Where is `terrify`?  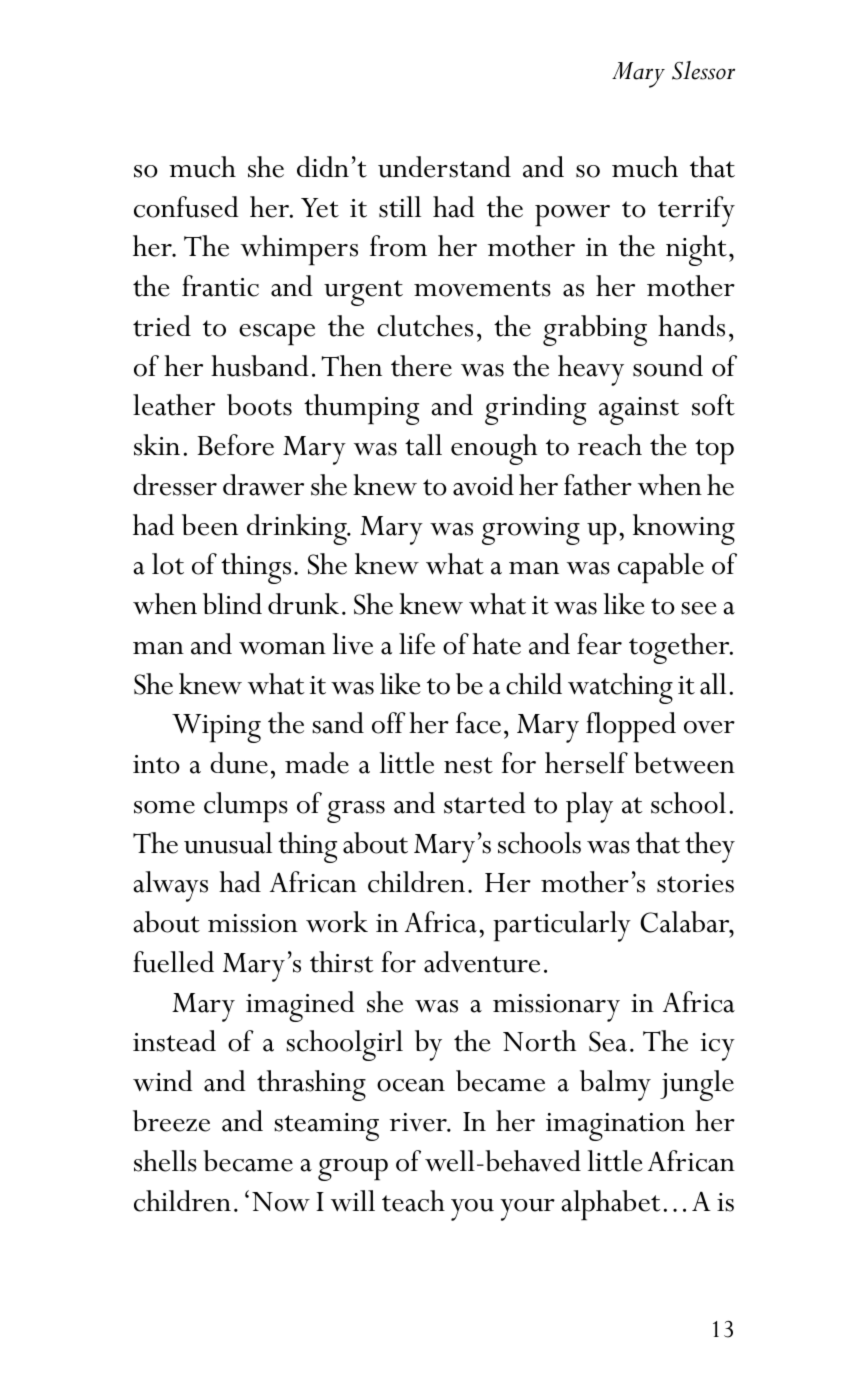
terrify is located at coordinates (696, 211).
